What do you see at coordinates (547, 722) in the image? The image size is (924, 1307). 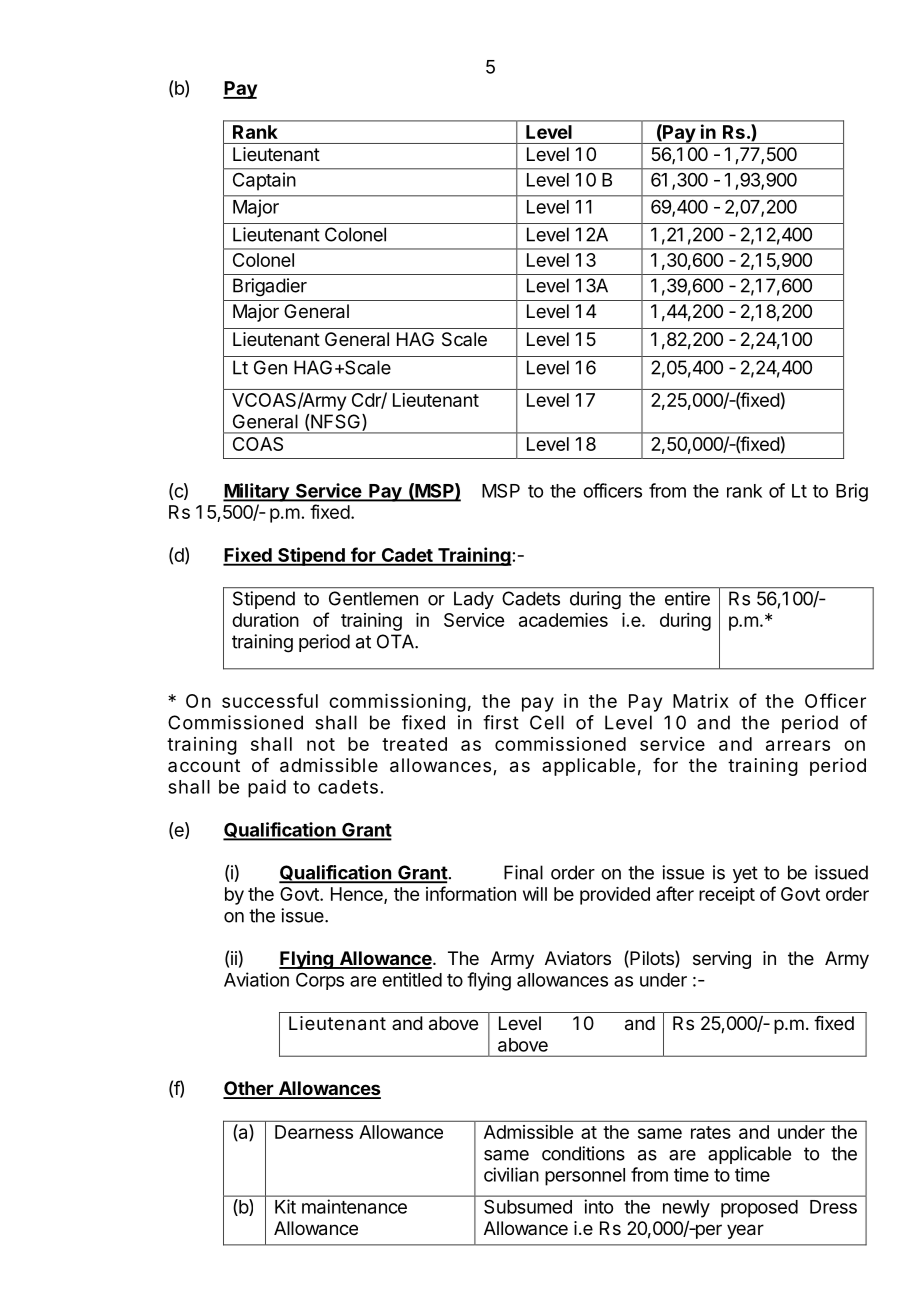 I see `Cell` at bounding box center [547, 722].
